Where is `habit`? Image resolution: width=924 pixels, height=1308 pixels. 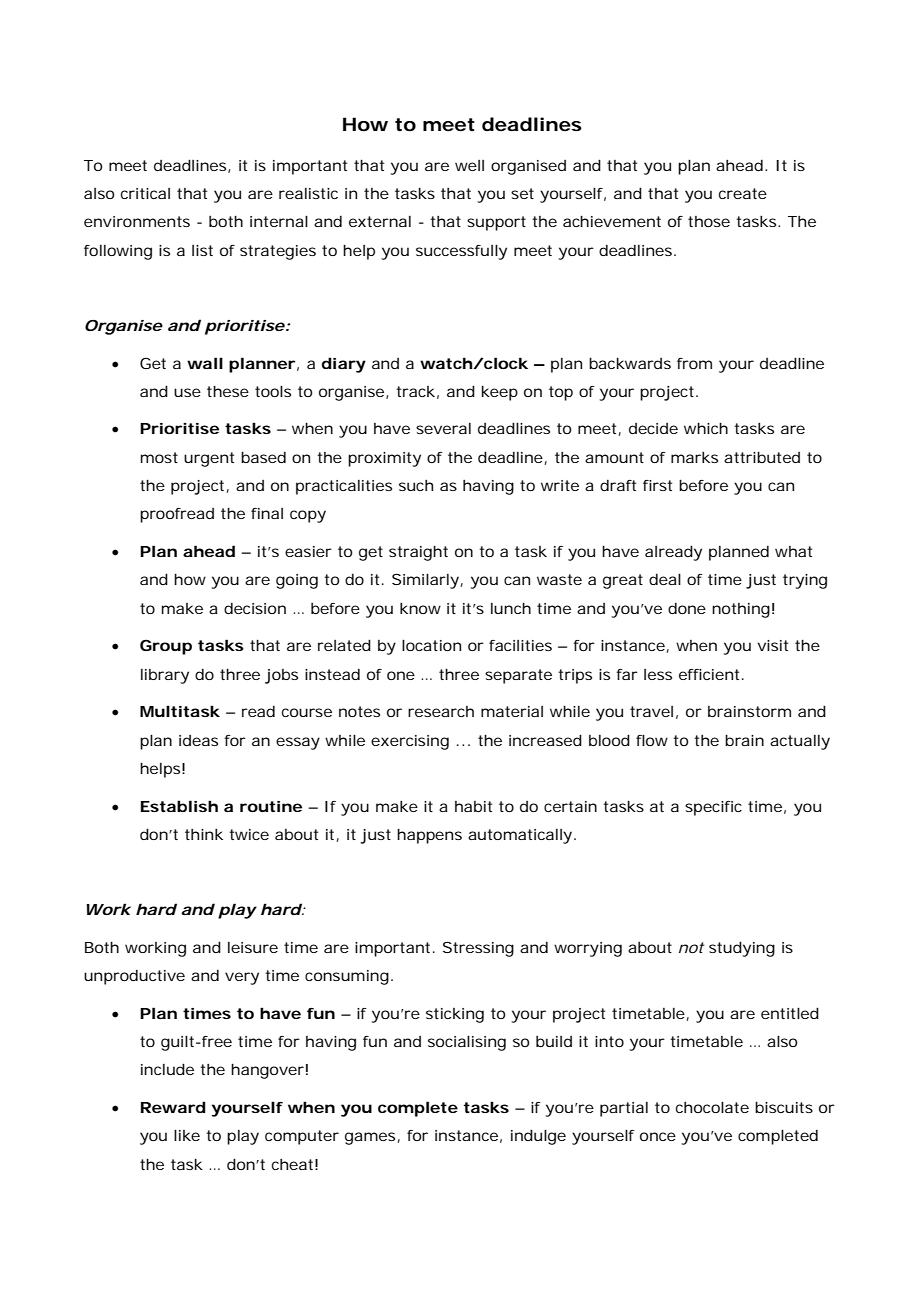 habit is located at coordinates (473, 806).
